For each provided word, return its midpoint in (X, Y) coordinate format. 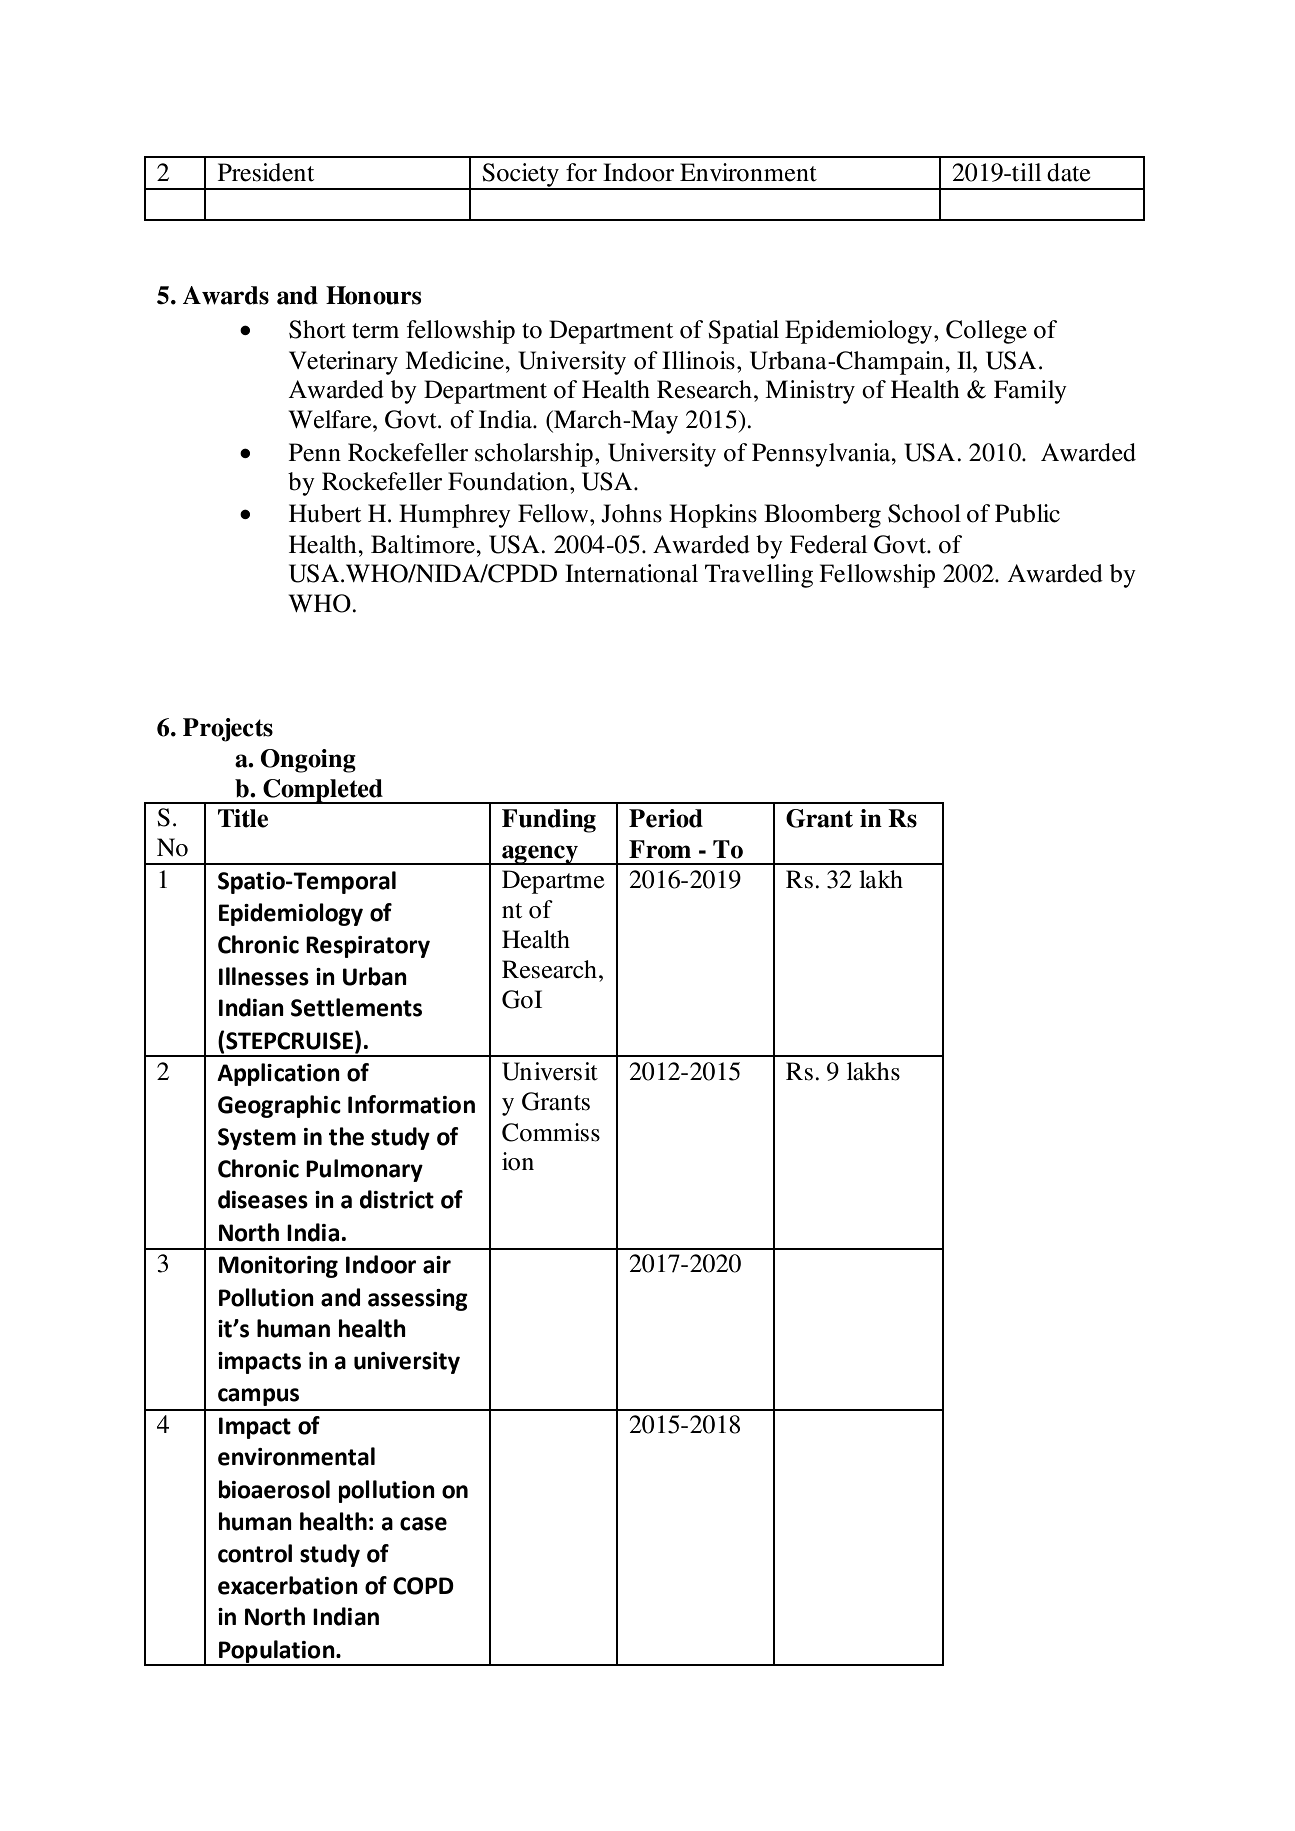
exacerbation (288, 1585)
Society (520, 176)
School (924, 513)
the (346, 1136)
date (1069, 172)
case (423, 1524)
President (266, 172)
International (631, 573)
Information (411, 1104)
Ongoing (308, 761)
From (660, 849)
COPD (423, 1586)
